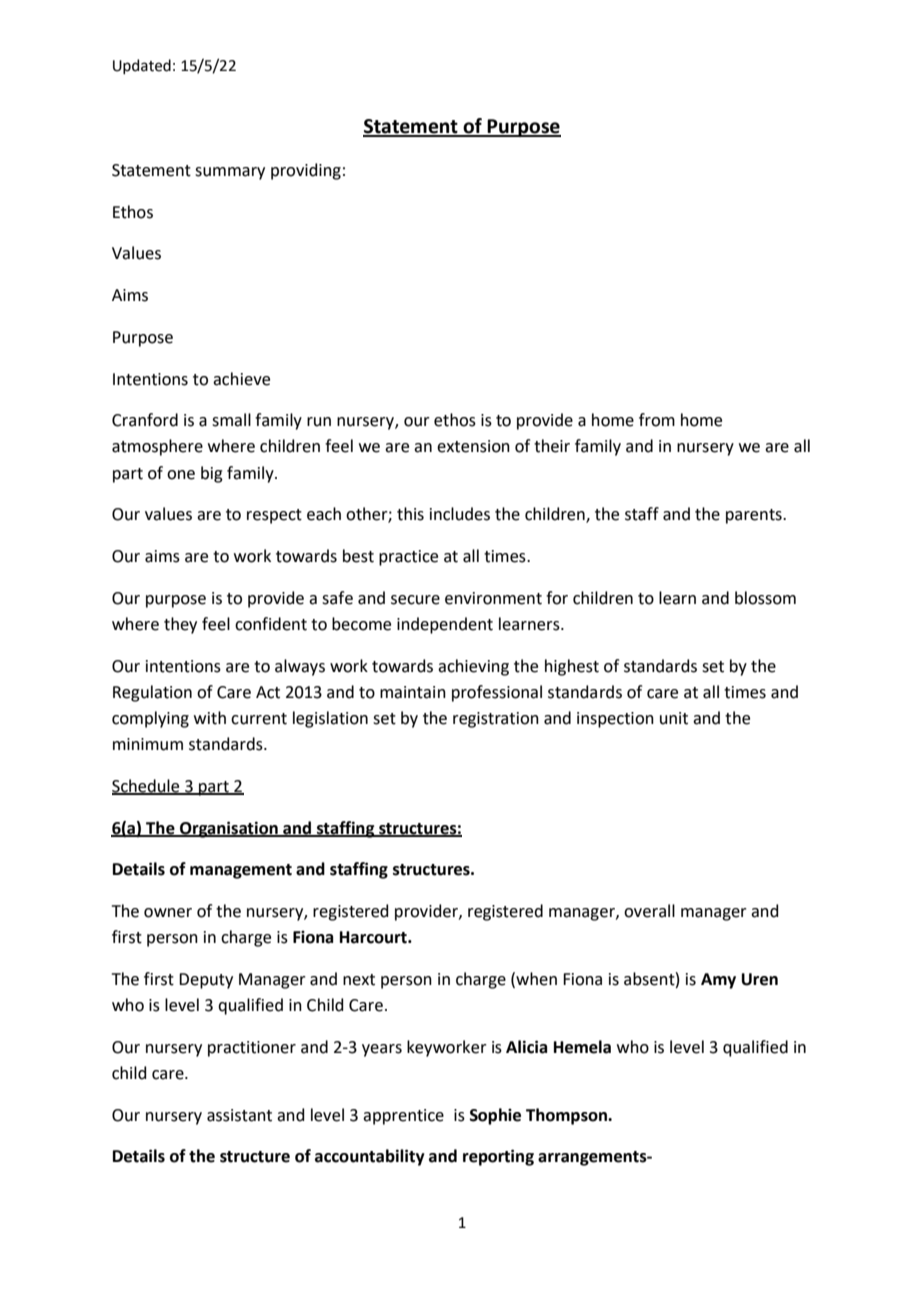  I want to click on Updated, so click(142, 66).
